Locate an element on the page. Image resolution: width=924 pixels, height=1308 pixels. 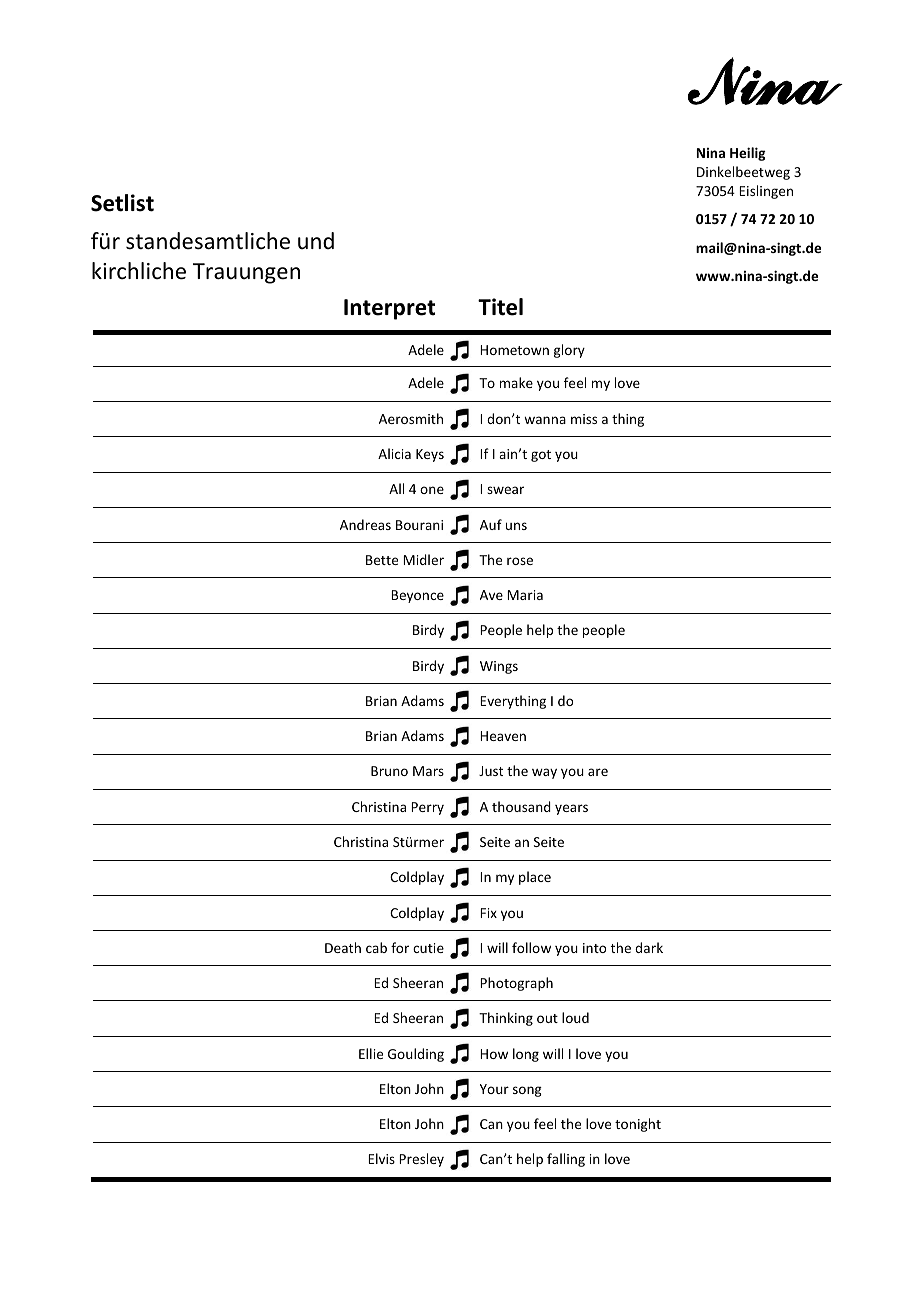
Setlist is located at coordinates (122, 203).
